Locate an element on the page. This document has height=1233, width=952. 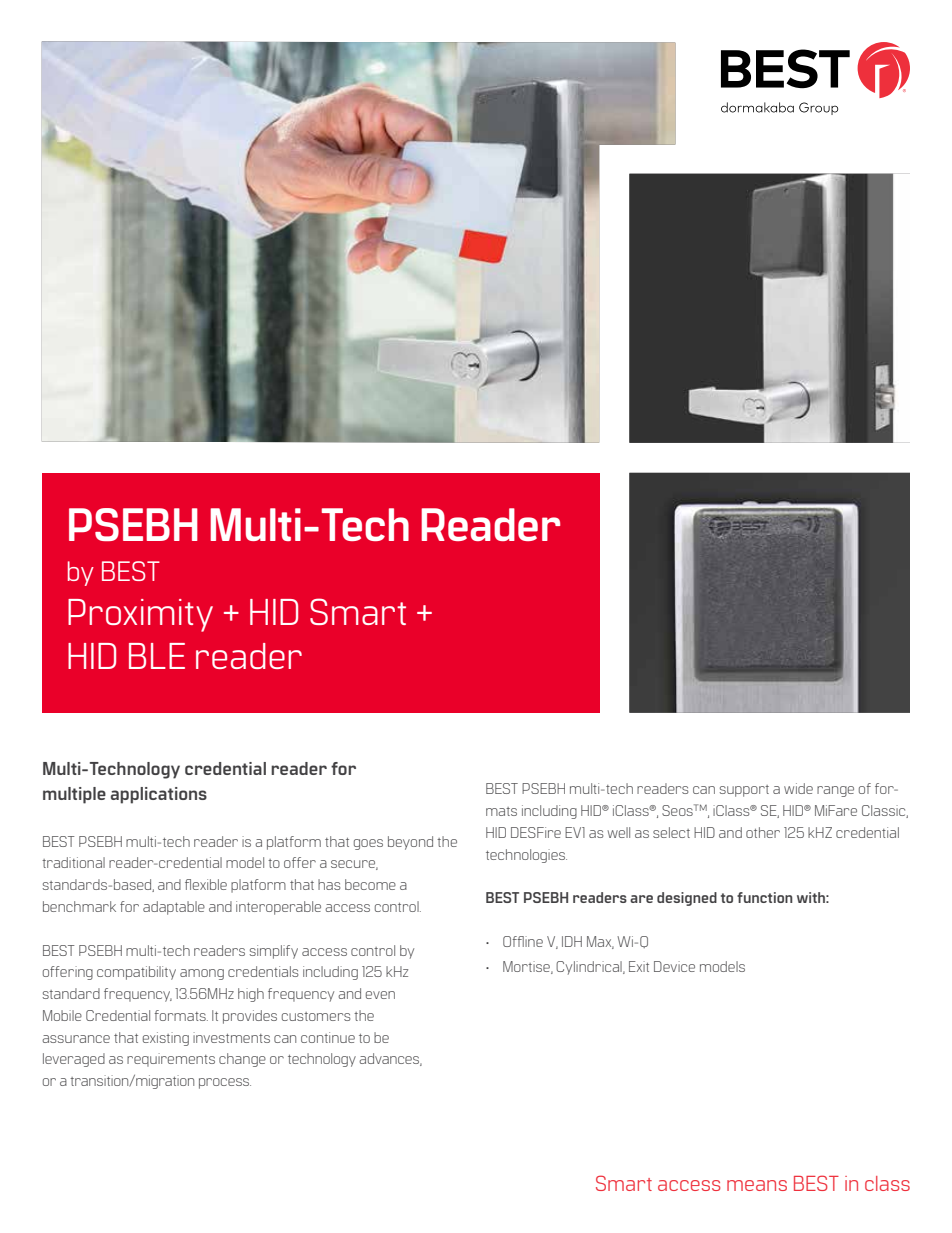
support is located at coordinates (744, 791).
